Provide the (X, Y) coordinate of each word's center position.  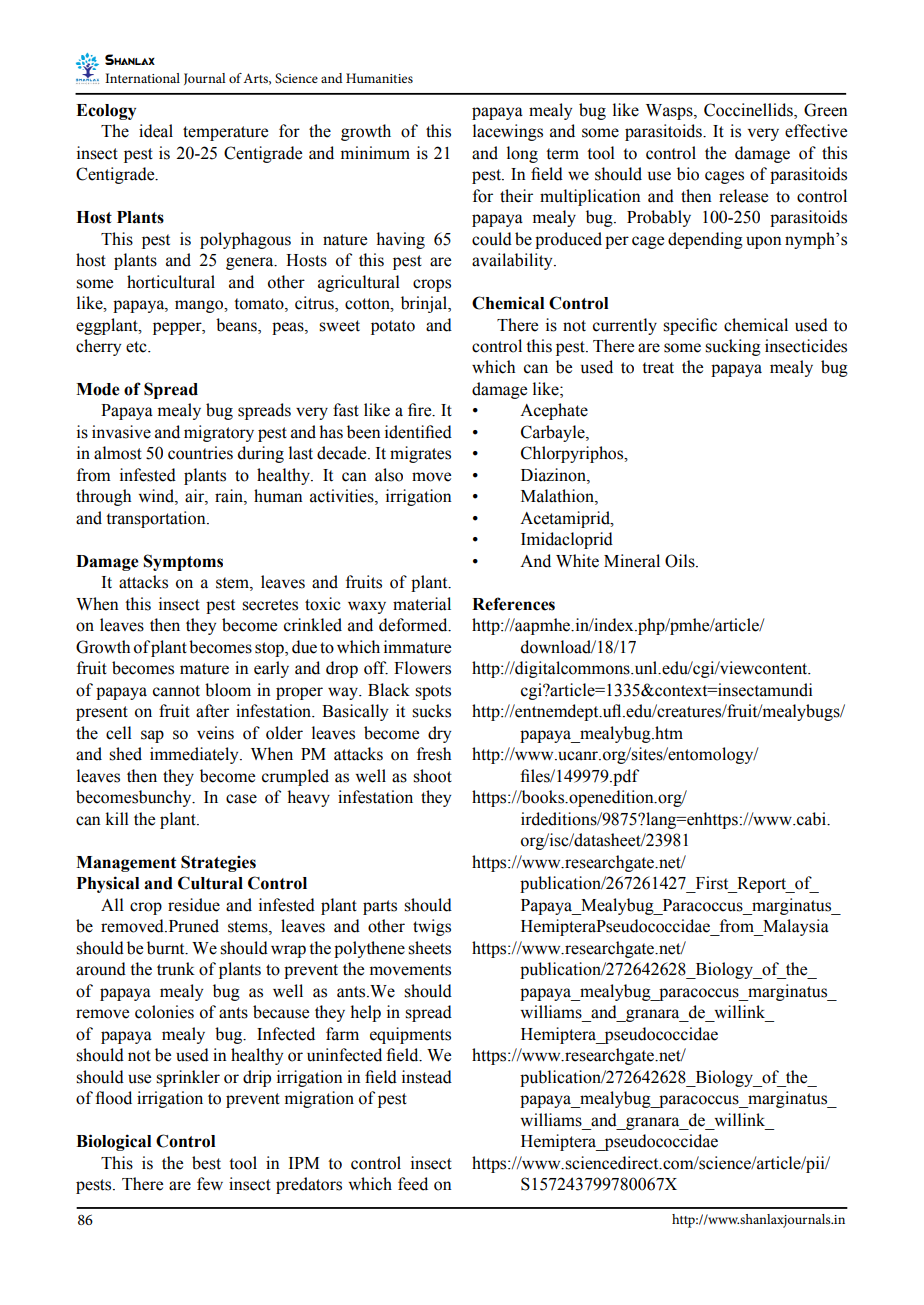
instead (427, 1077)
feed (413, 1184)
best (206, 1163)
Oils (681, 561)
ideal (156, 131)
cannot (176, 691)
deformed (414, 625)
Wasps (670, 112)
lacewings (508, 132)
